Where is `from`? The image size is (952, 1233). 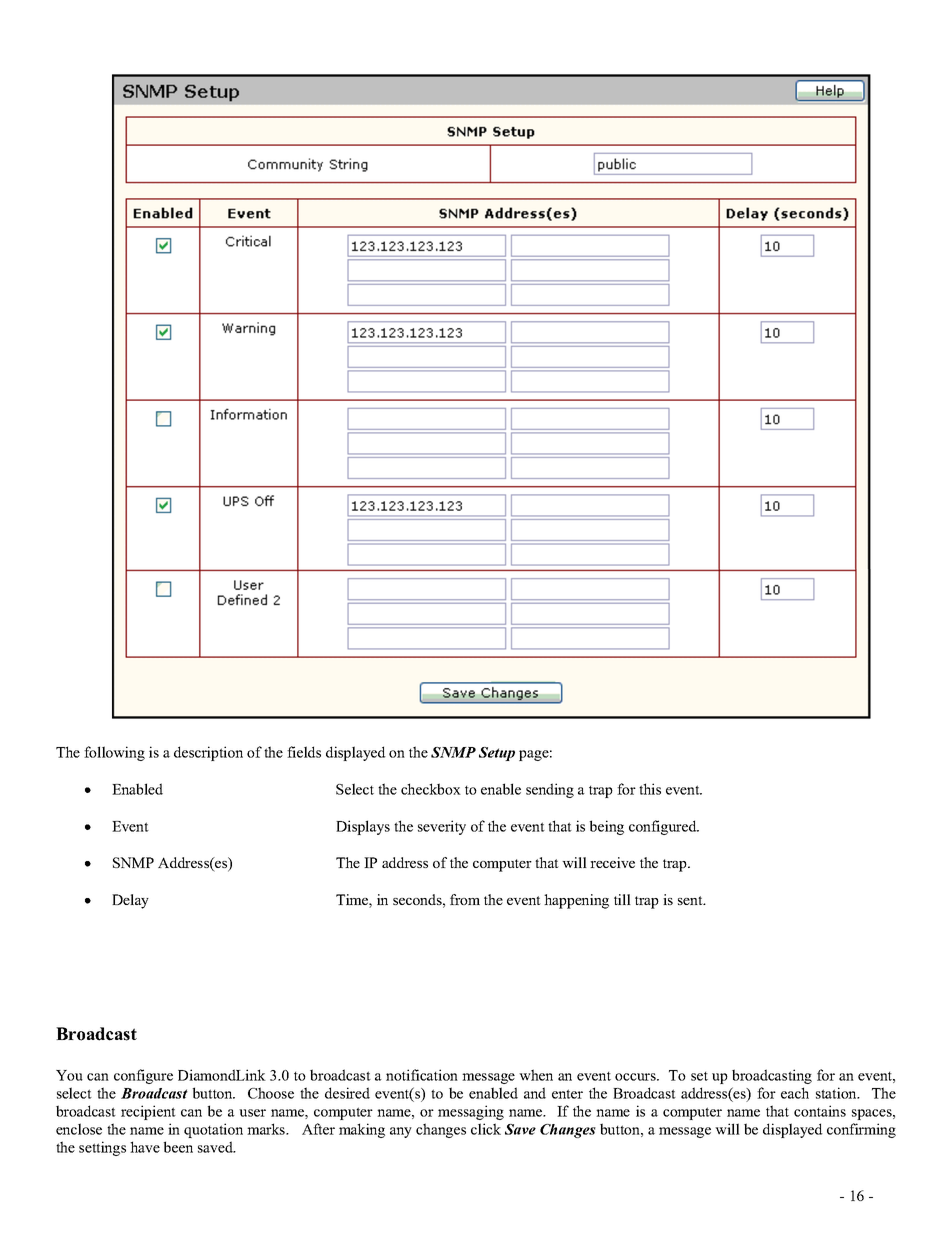
from is located at coordinates (465, 899).
